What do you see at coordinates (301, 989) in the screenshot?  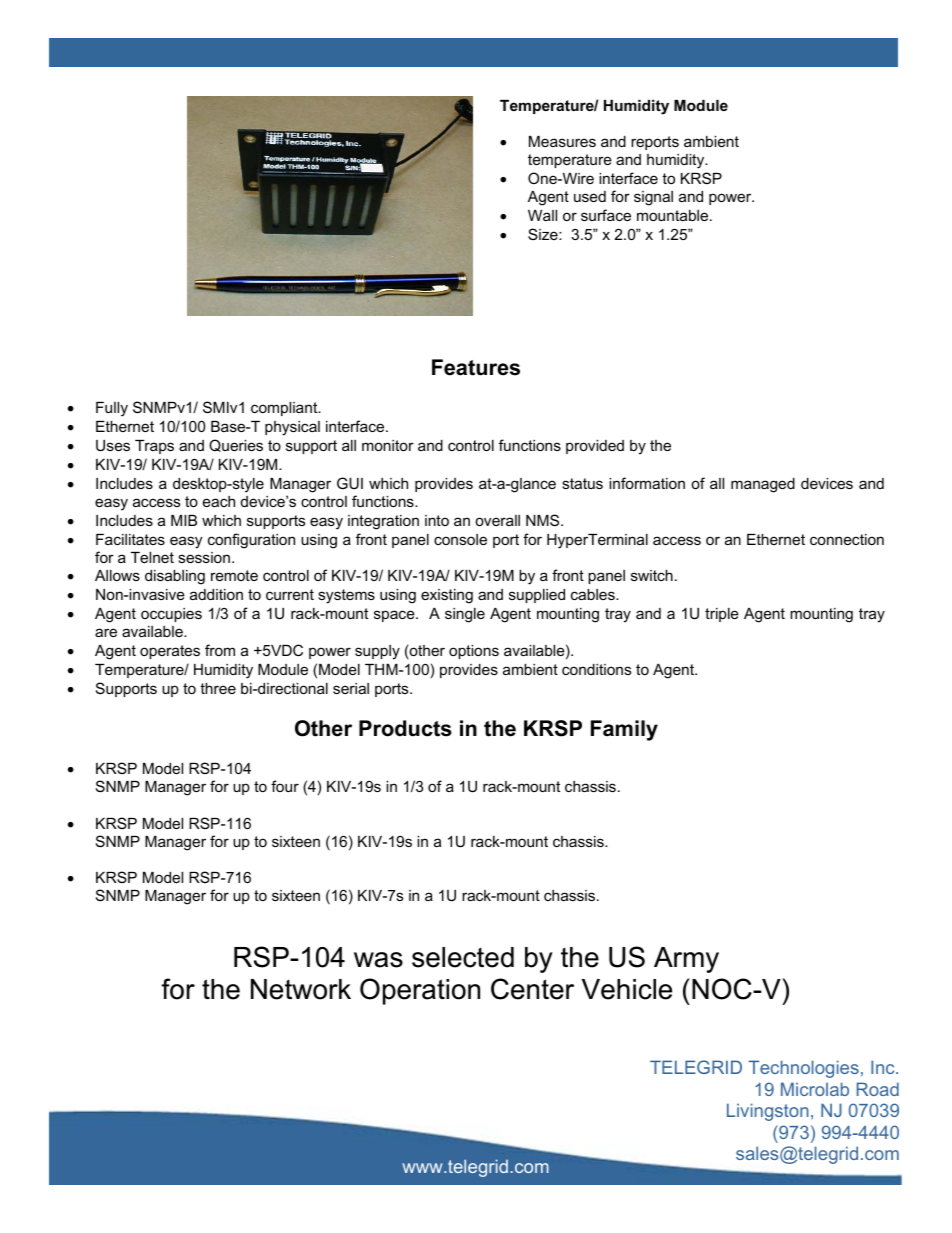 I see `Network` at bounding box center [301, 989].
